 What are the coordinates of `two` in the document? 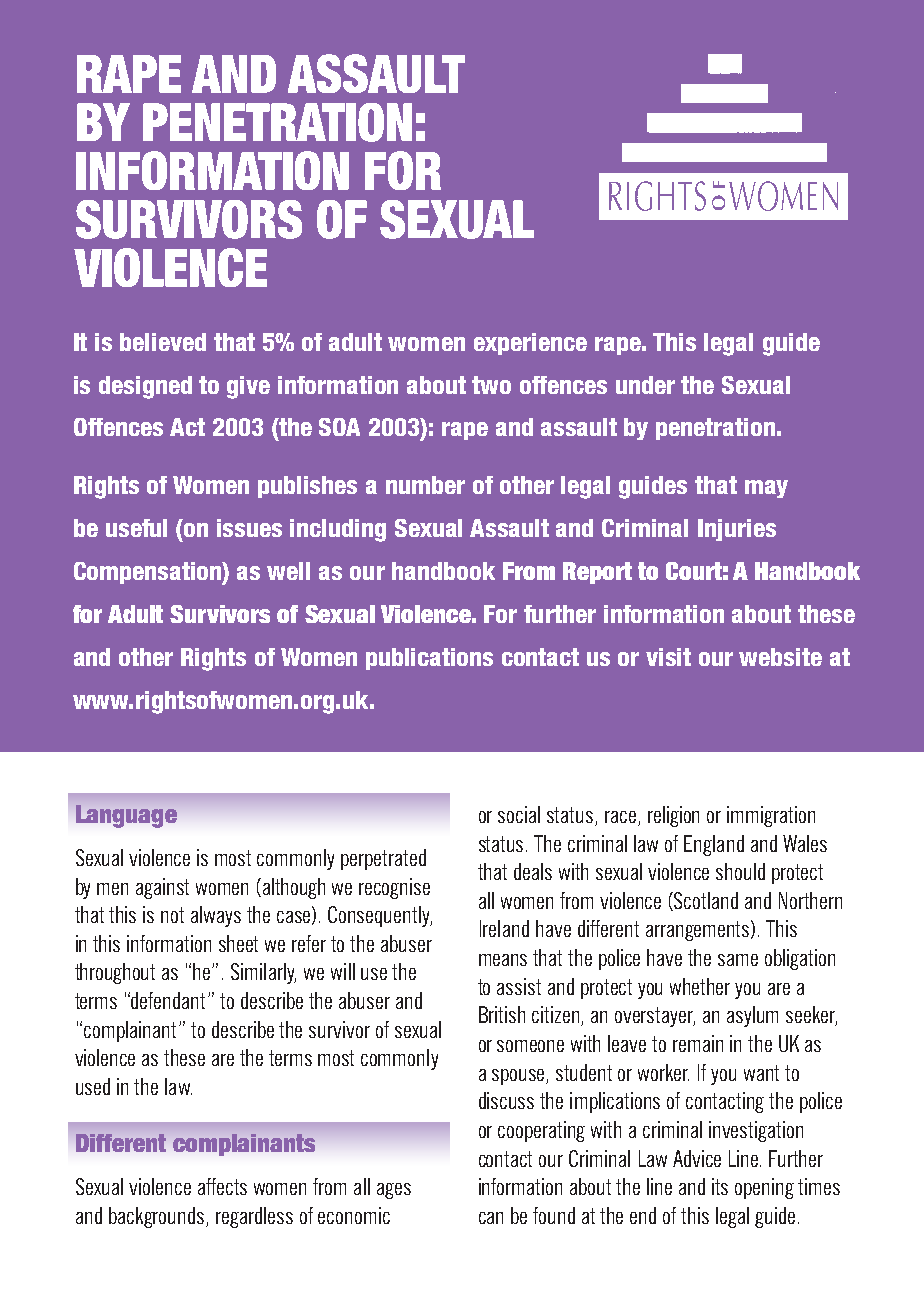 It's located at (491, 385).
